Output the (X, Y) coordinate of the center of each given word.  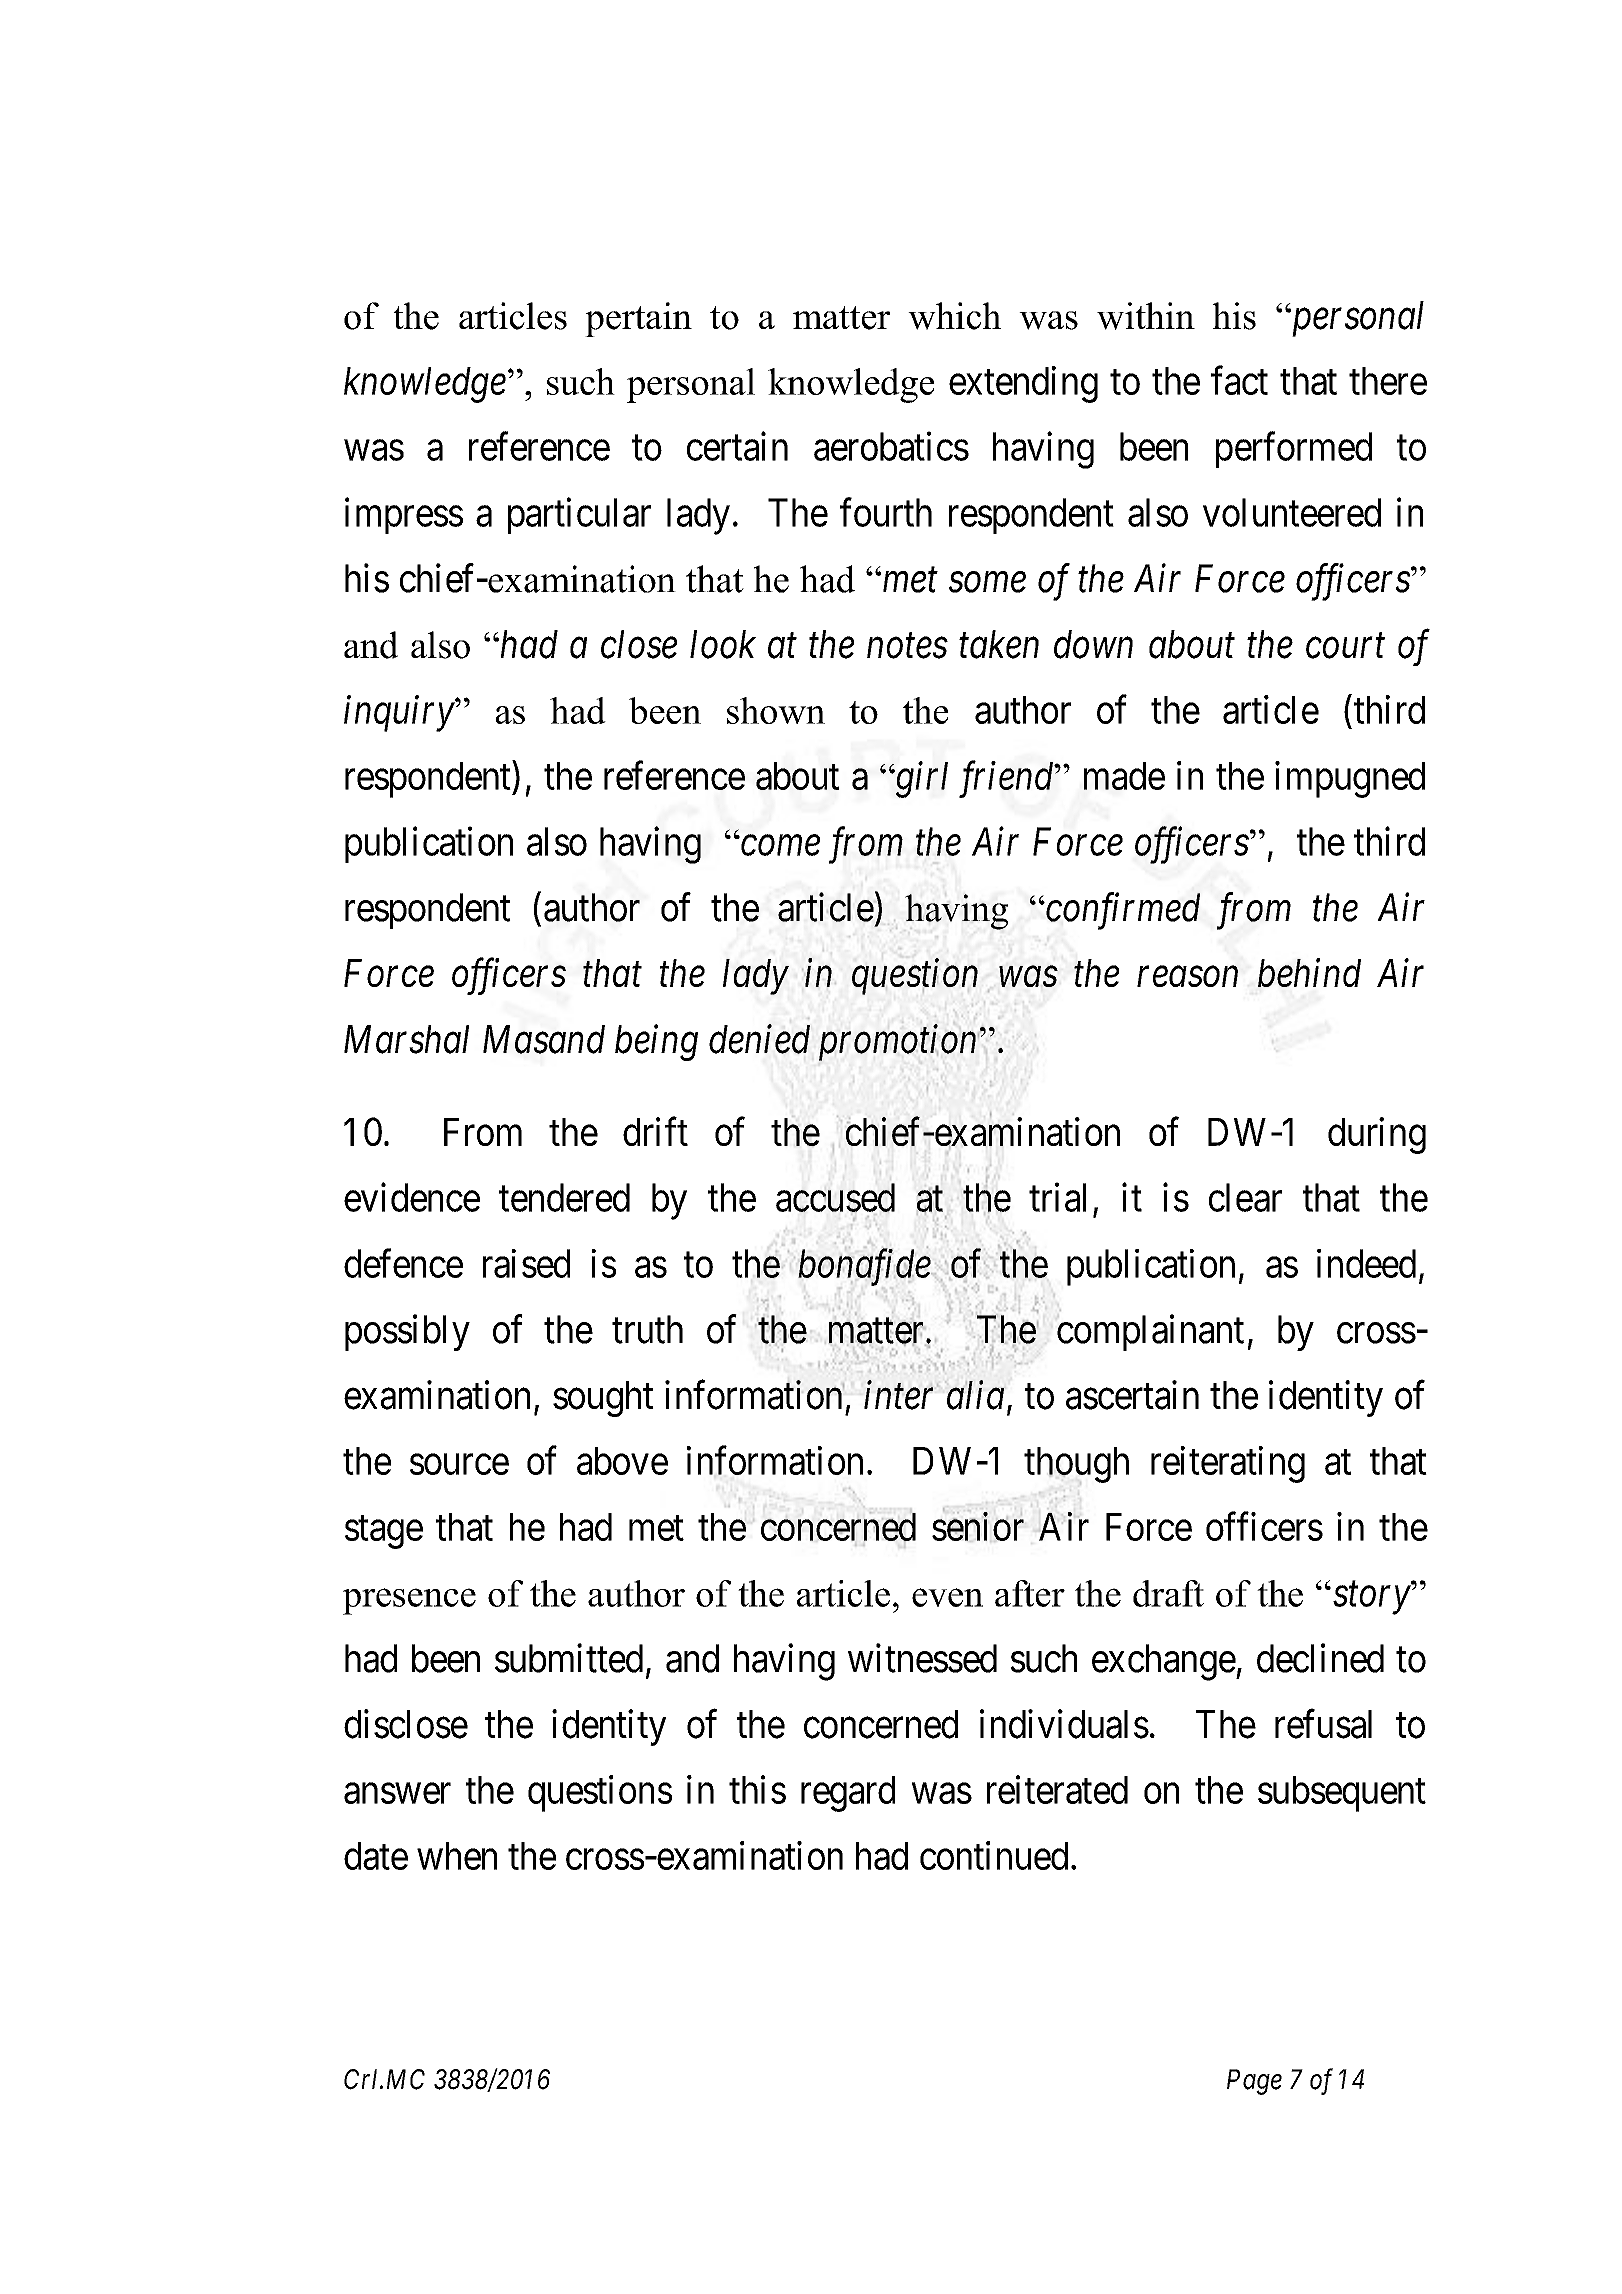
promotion (899, 1043)
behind (1309, 972)
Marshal (406, 1039)
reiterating (1228, 1464)
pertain (638, 319)
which (954, 316)
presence (409, 1601)
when (457, 1856)
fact (1239, 380)
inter (901, 1395)
